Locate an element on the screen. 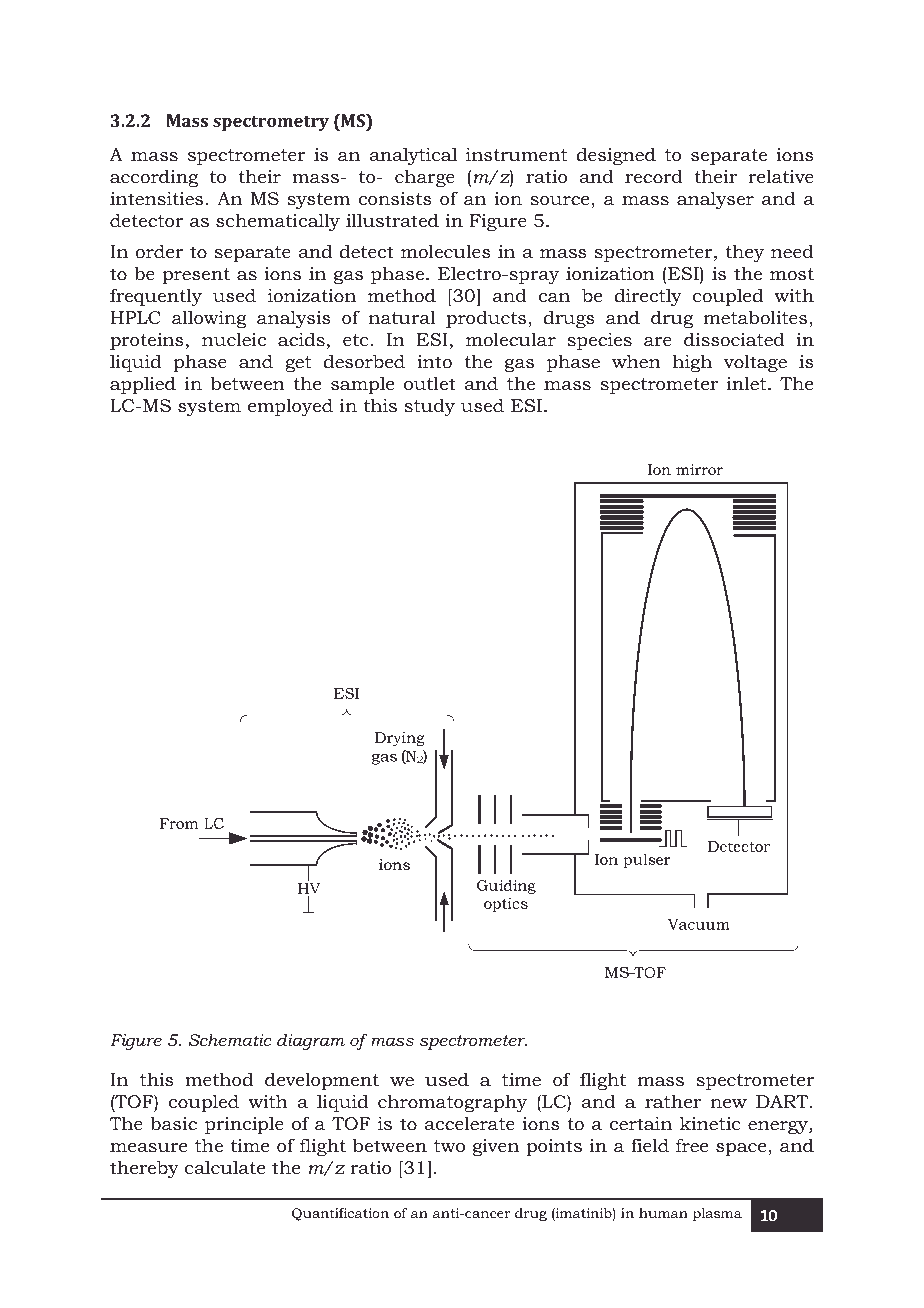  study is located at coordinates (430, 407).
